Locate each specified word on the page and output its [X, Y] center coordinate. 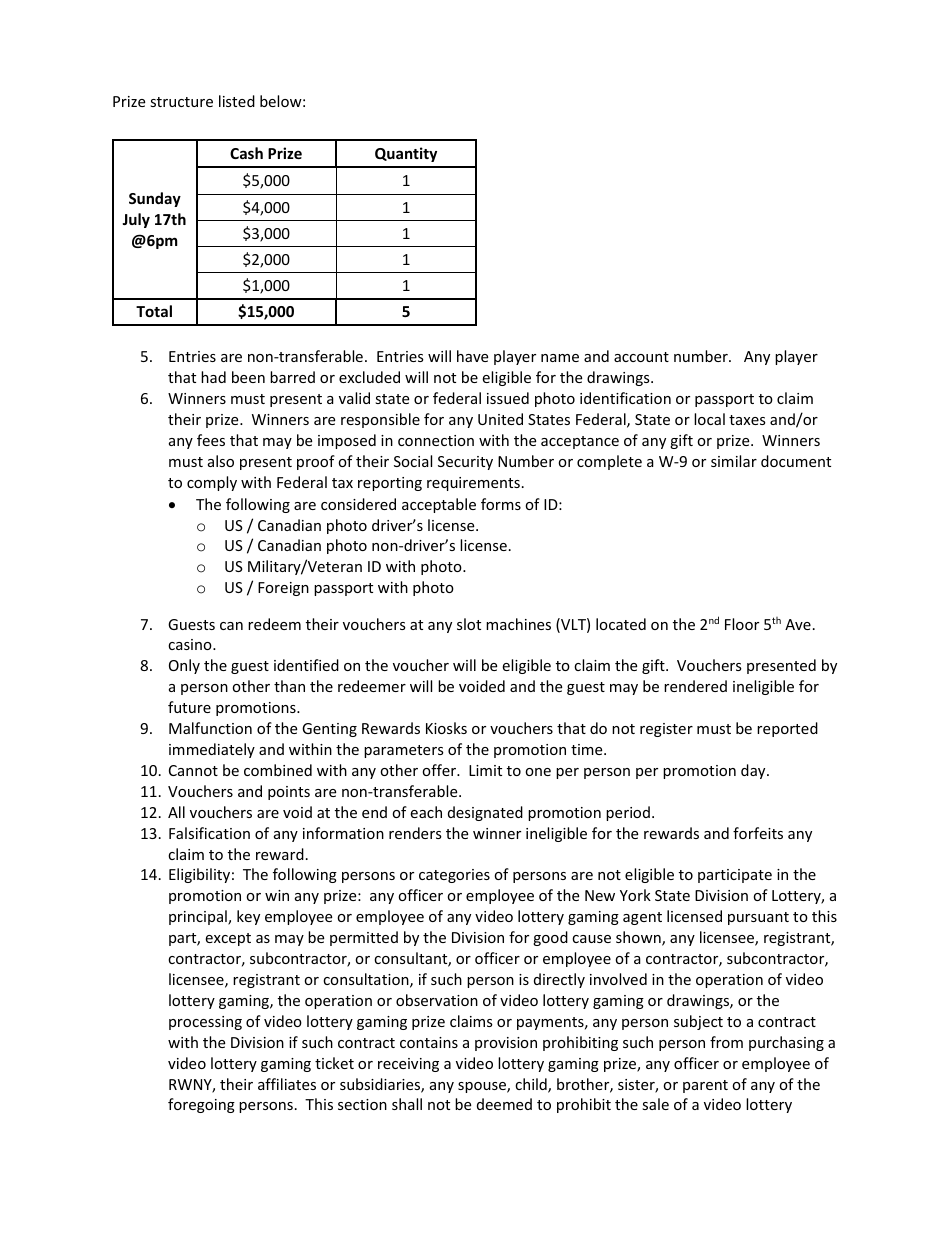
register [666, 730]
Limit [485, 770]
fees [211, 440]
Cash [246, 153]
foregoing [201, 1105]
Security [465, 463]
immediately [212, 750]
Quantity [406, 154]
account [641, 357]
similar [734, 461]
